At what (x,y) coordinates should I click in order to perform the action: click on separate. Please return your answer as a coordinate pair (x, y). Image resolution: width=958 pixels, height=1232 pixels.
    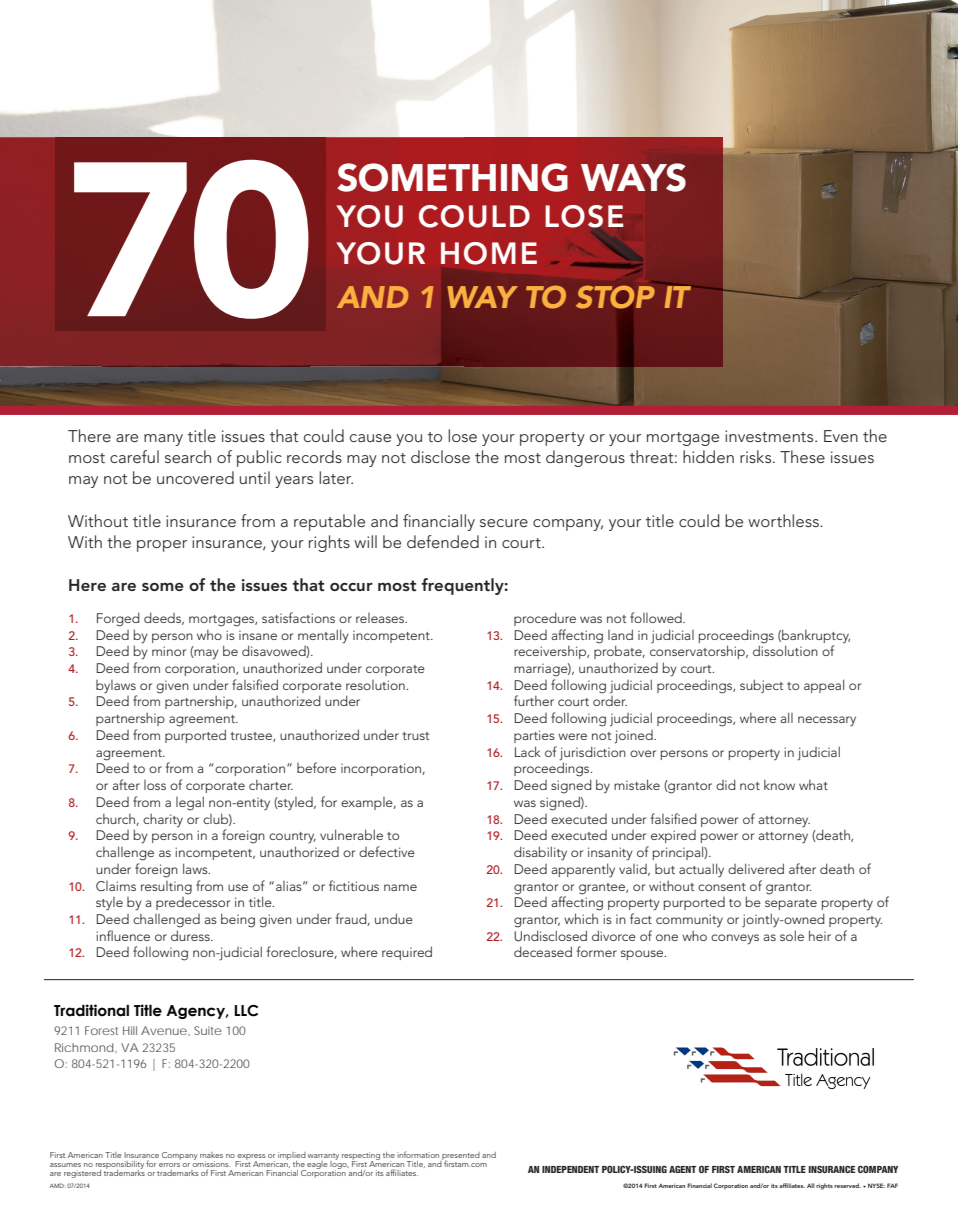
    Looking at the image, I should click on (791, 904).
